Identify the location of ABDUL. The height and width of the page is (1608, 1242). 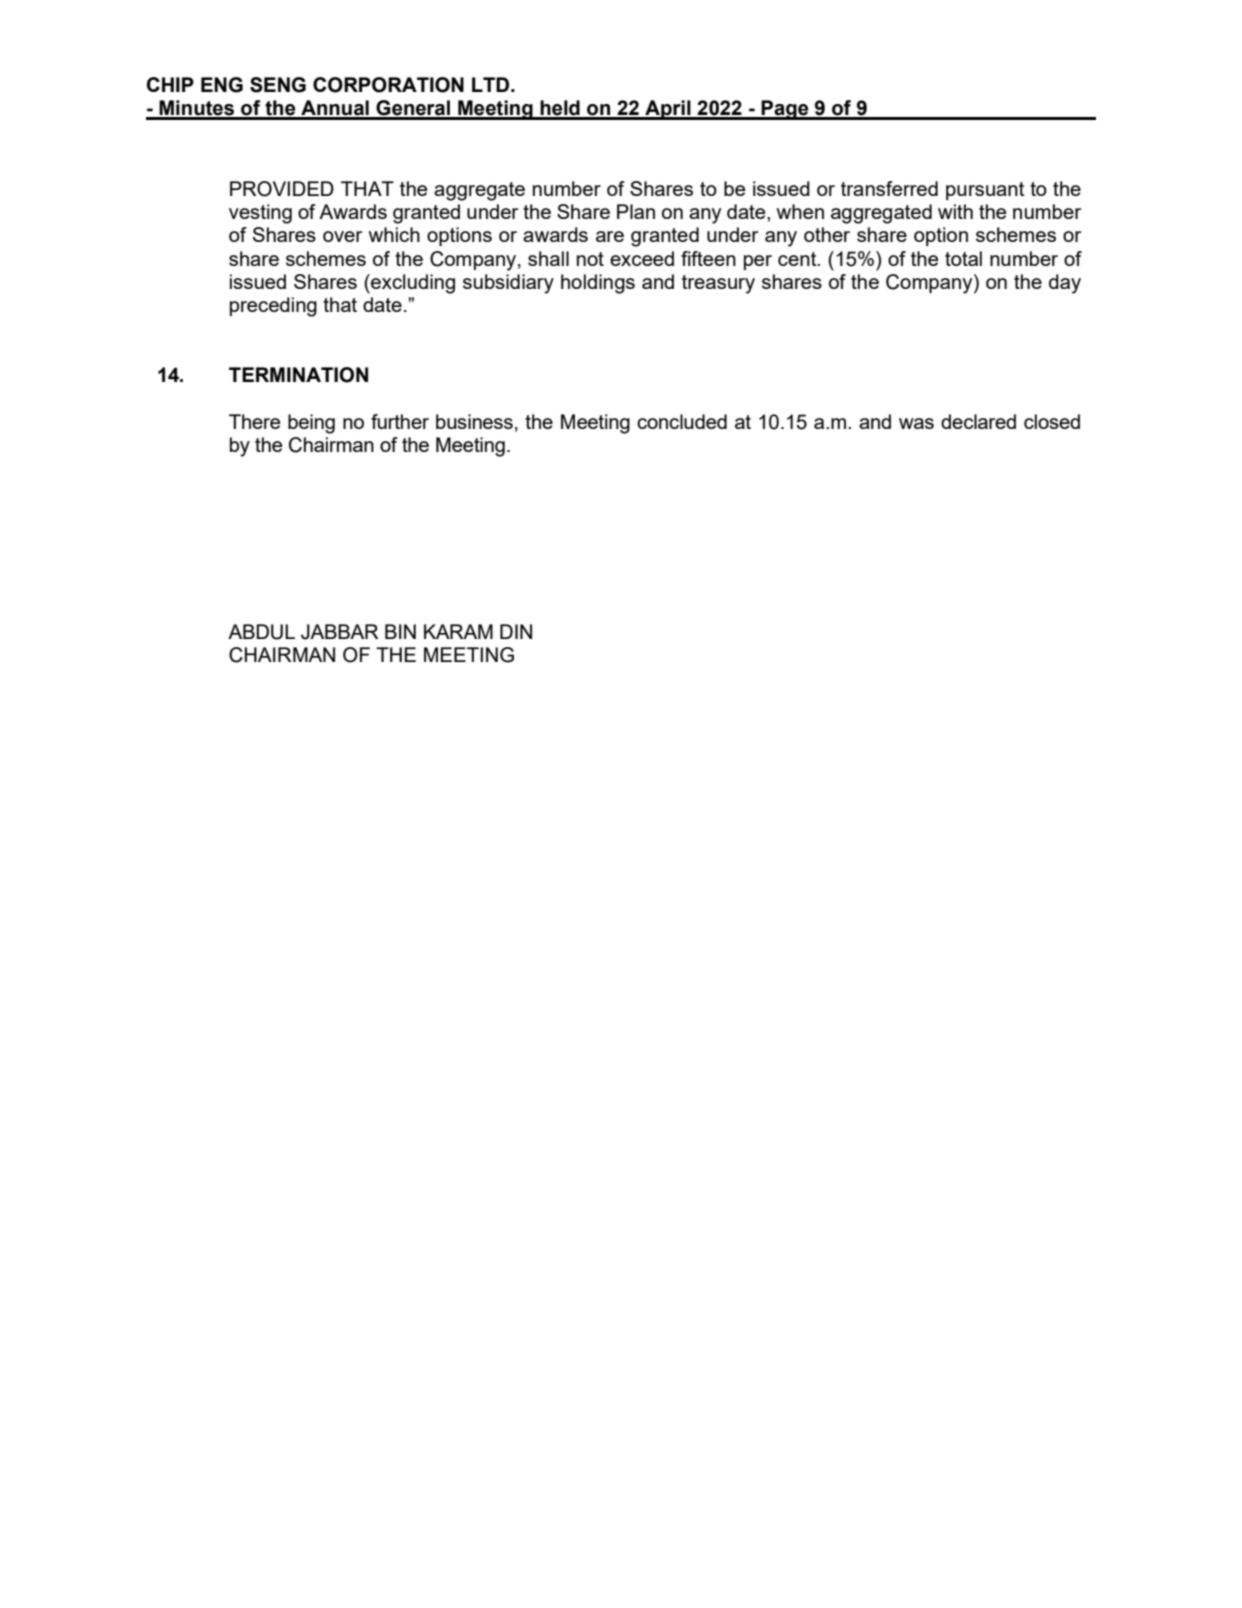
(261, 632).
